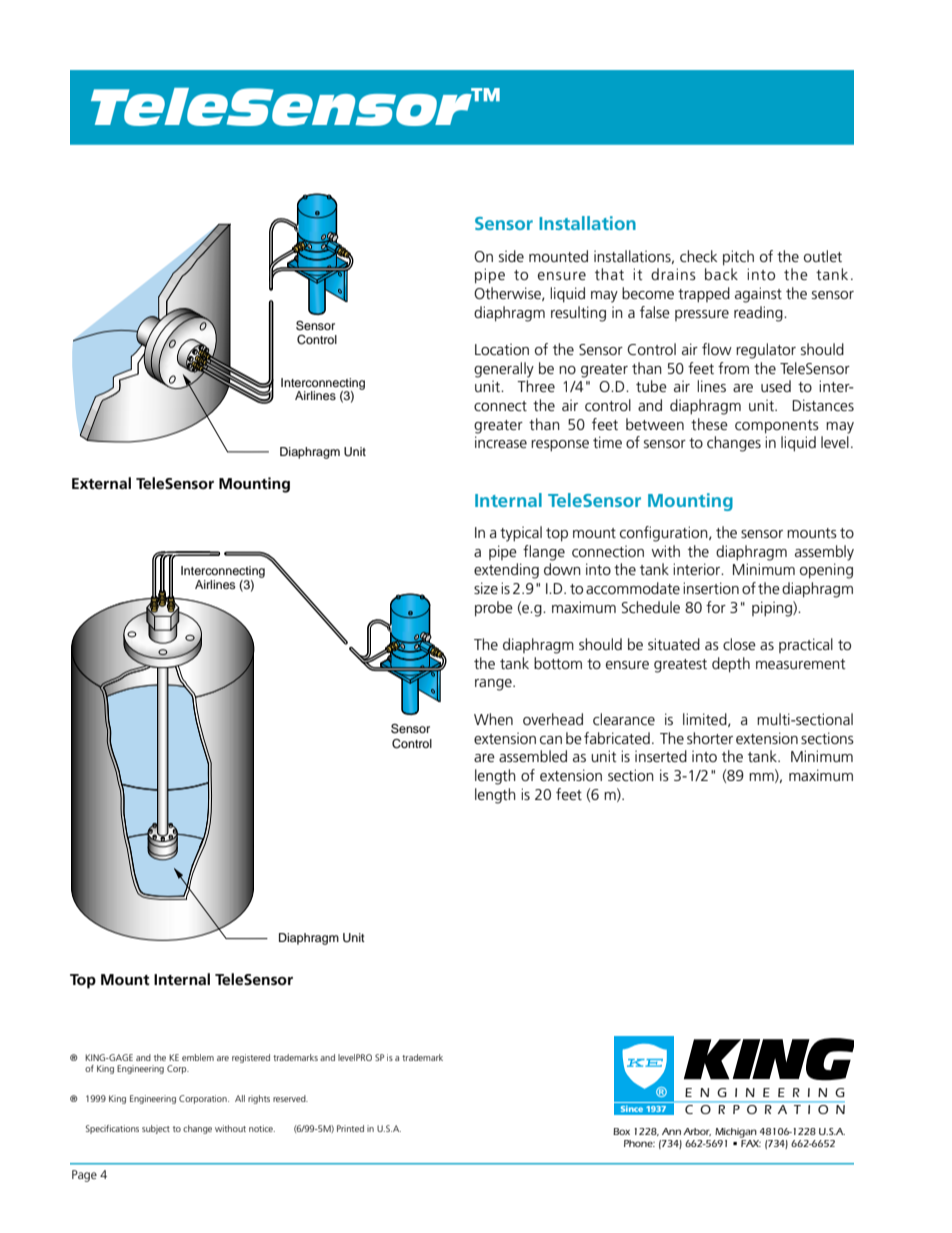 The image size is (952, 1233). I want to click on side, so click(511, 256).
